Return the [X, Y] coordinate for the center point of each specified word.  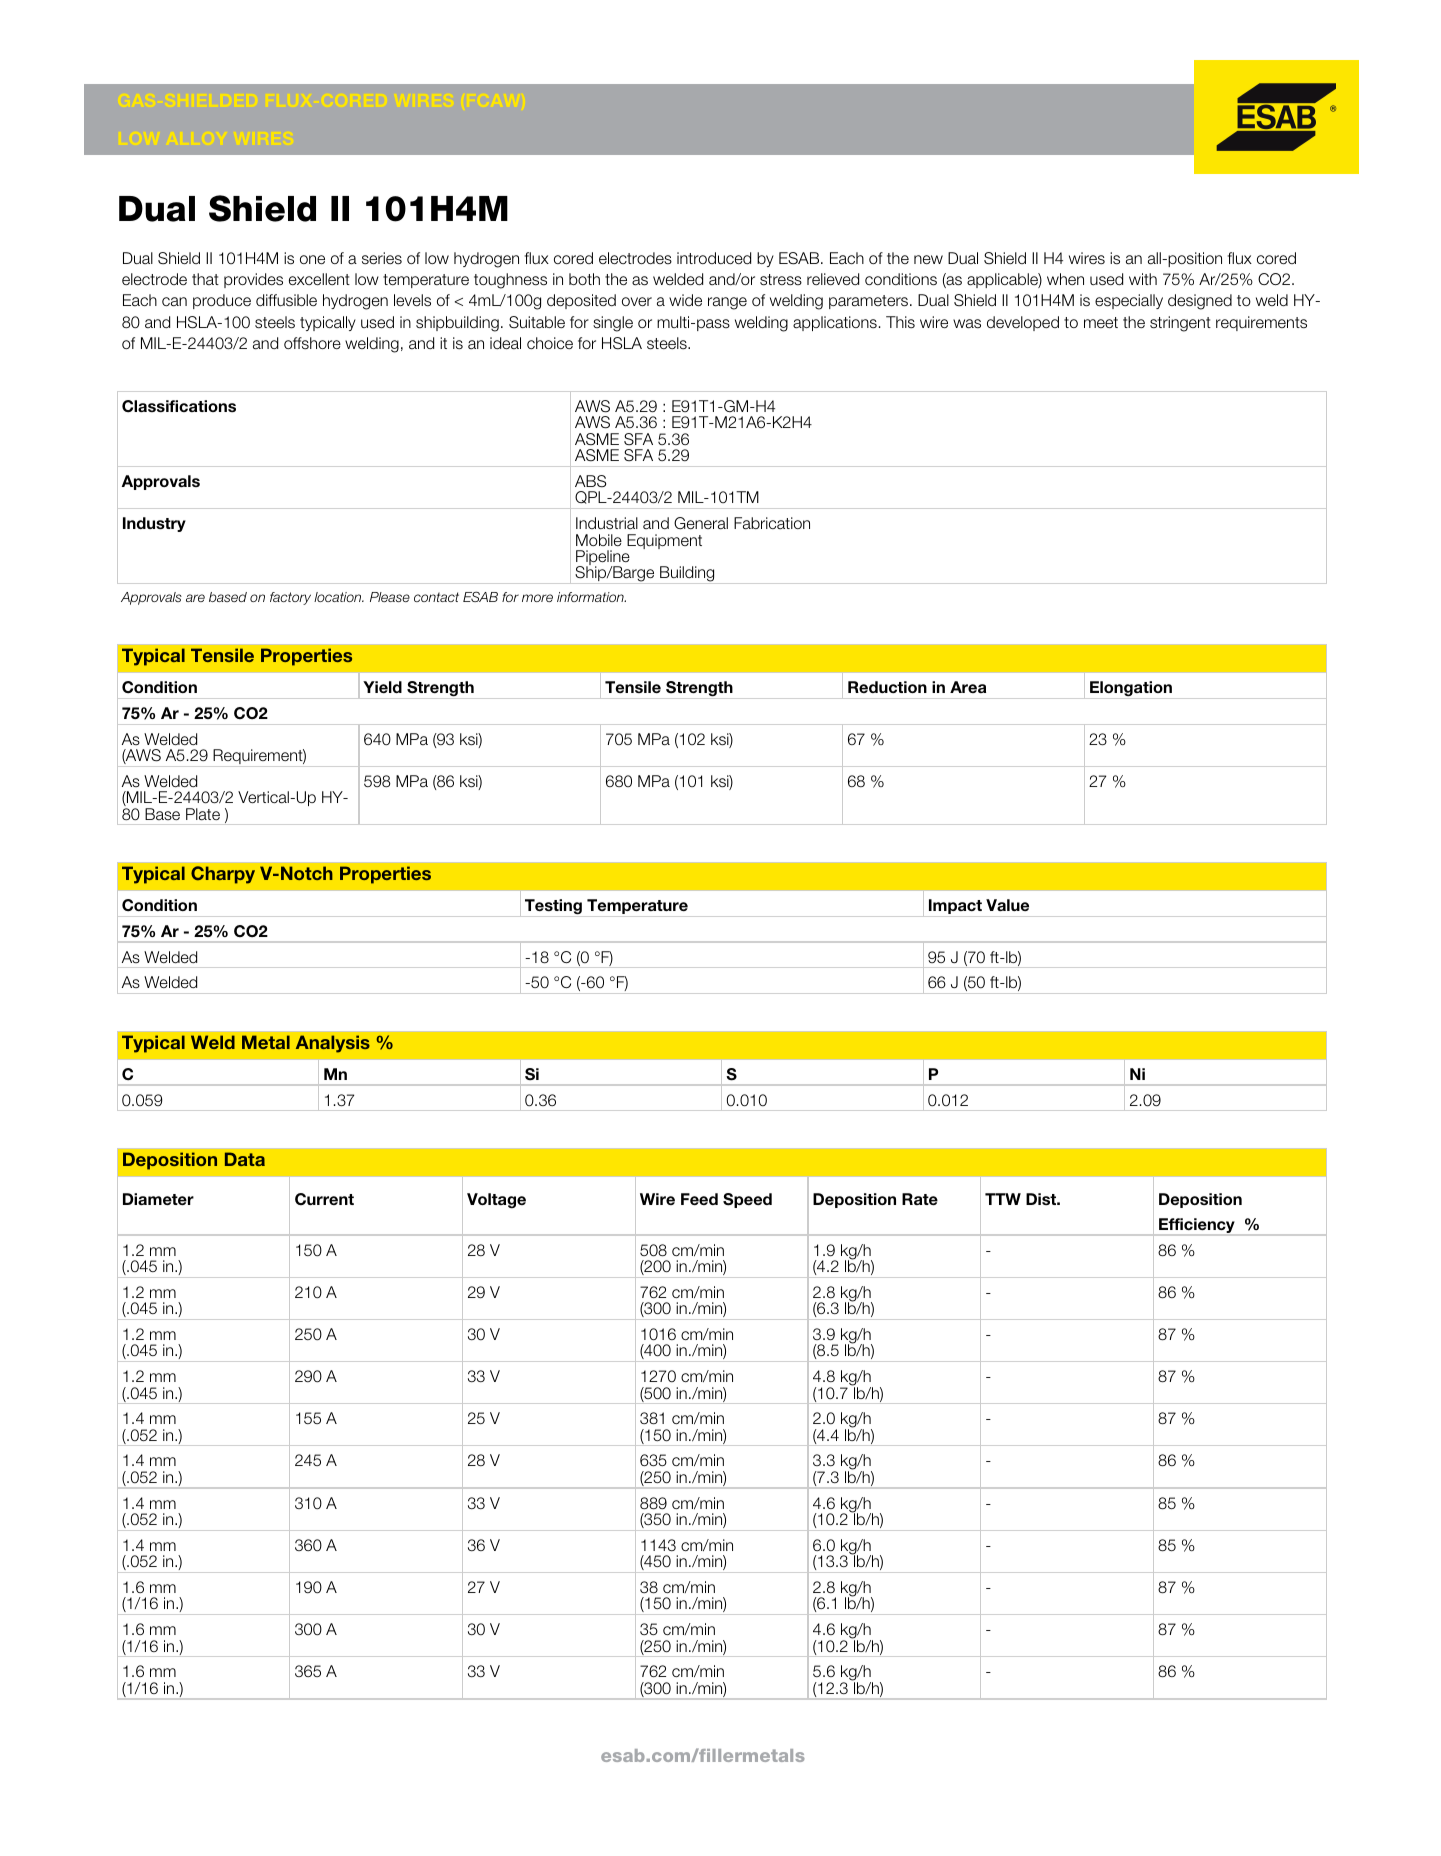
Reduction [887, 687]
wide [685, 300]
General [701, 523]
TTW [1003, 1199]
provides [253, 280]
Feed [699, 1199]
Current [324, 1199]
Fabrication [772, 523]
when [1065, 279]
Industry [154, 524]
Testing [553, 908]
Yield [382, 687]
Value [1007, 905]
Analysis [333, 1044]
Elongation [1131, 690]
